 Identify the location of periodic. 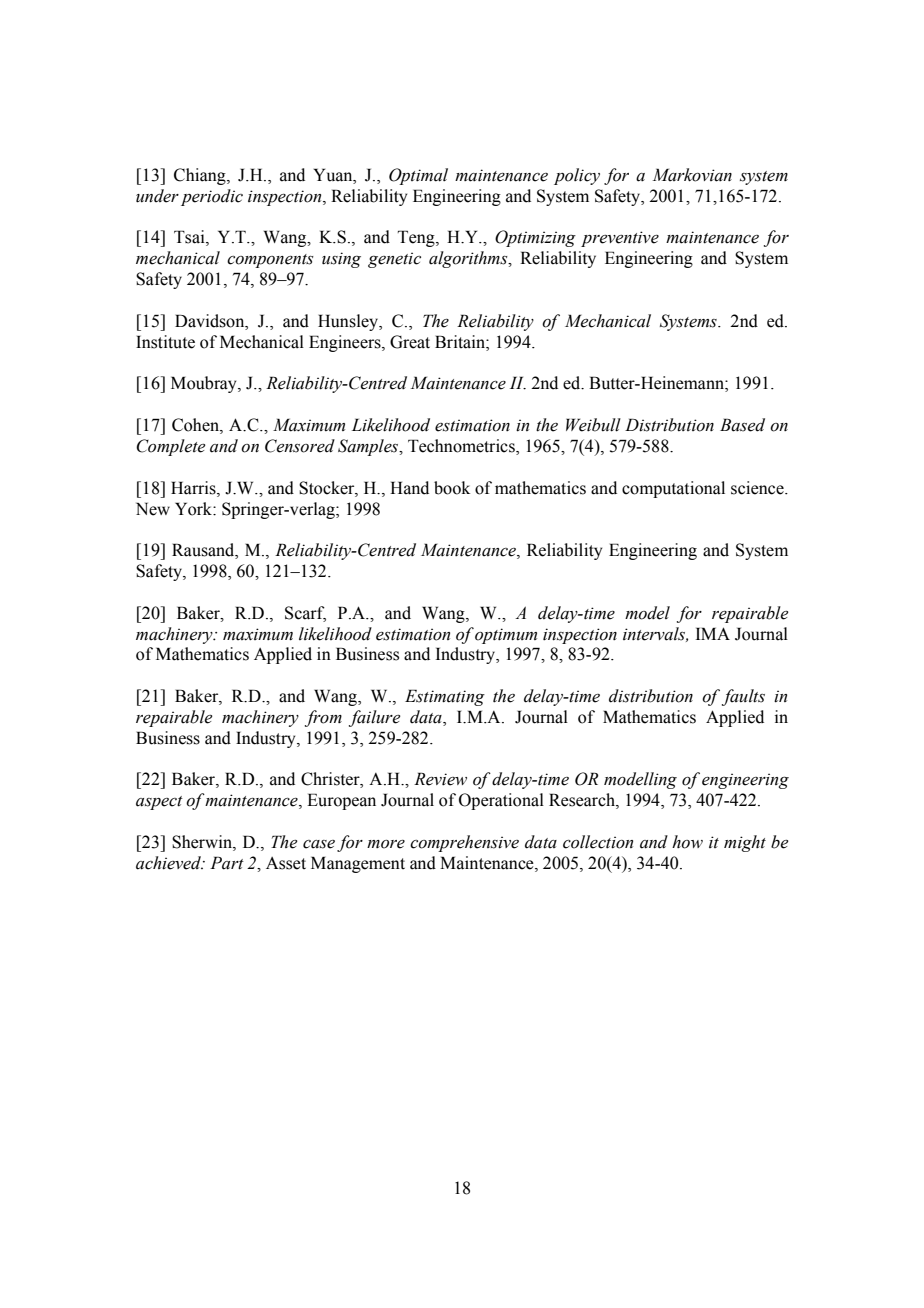
(212, 197).
